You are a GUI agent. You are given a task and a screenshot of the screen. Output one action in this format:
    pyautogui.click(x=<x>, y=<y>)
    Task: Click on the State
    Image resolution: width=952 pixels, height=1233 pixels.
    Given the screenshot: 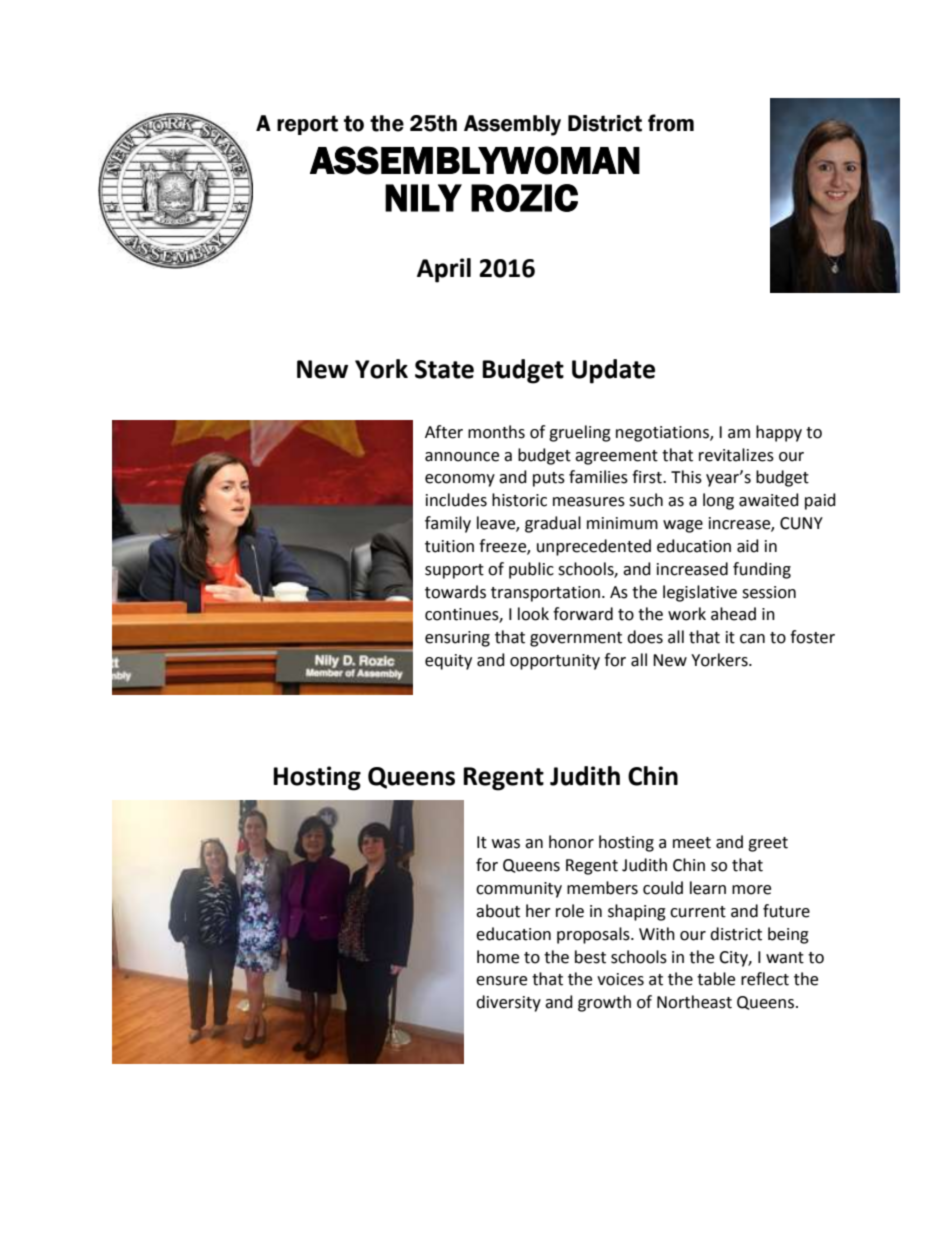 What is the action you would take?
    pyautogui.click(x=444, y=369)
